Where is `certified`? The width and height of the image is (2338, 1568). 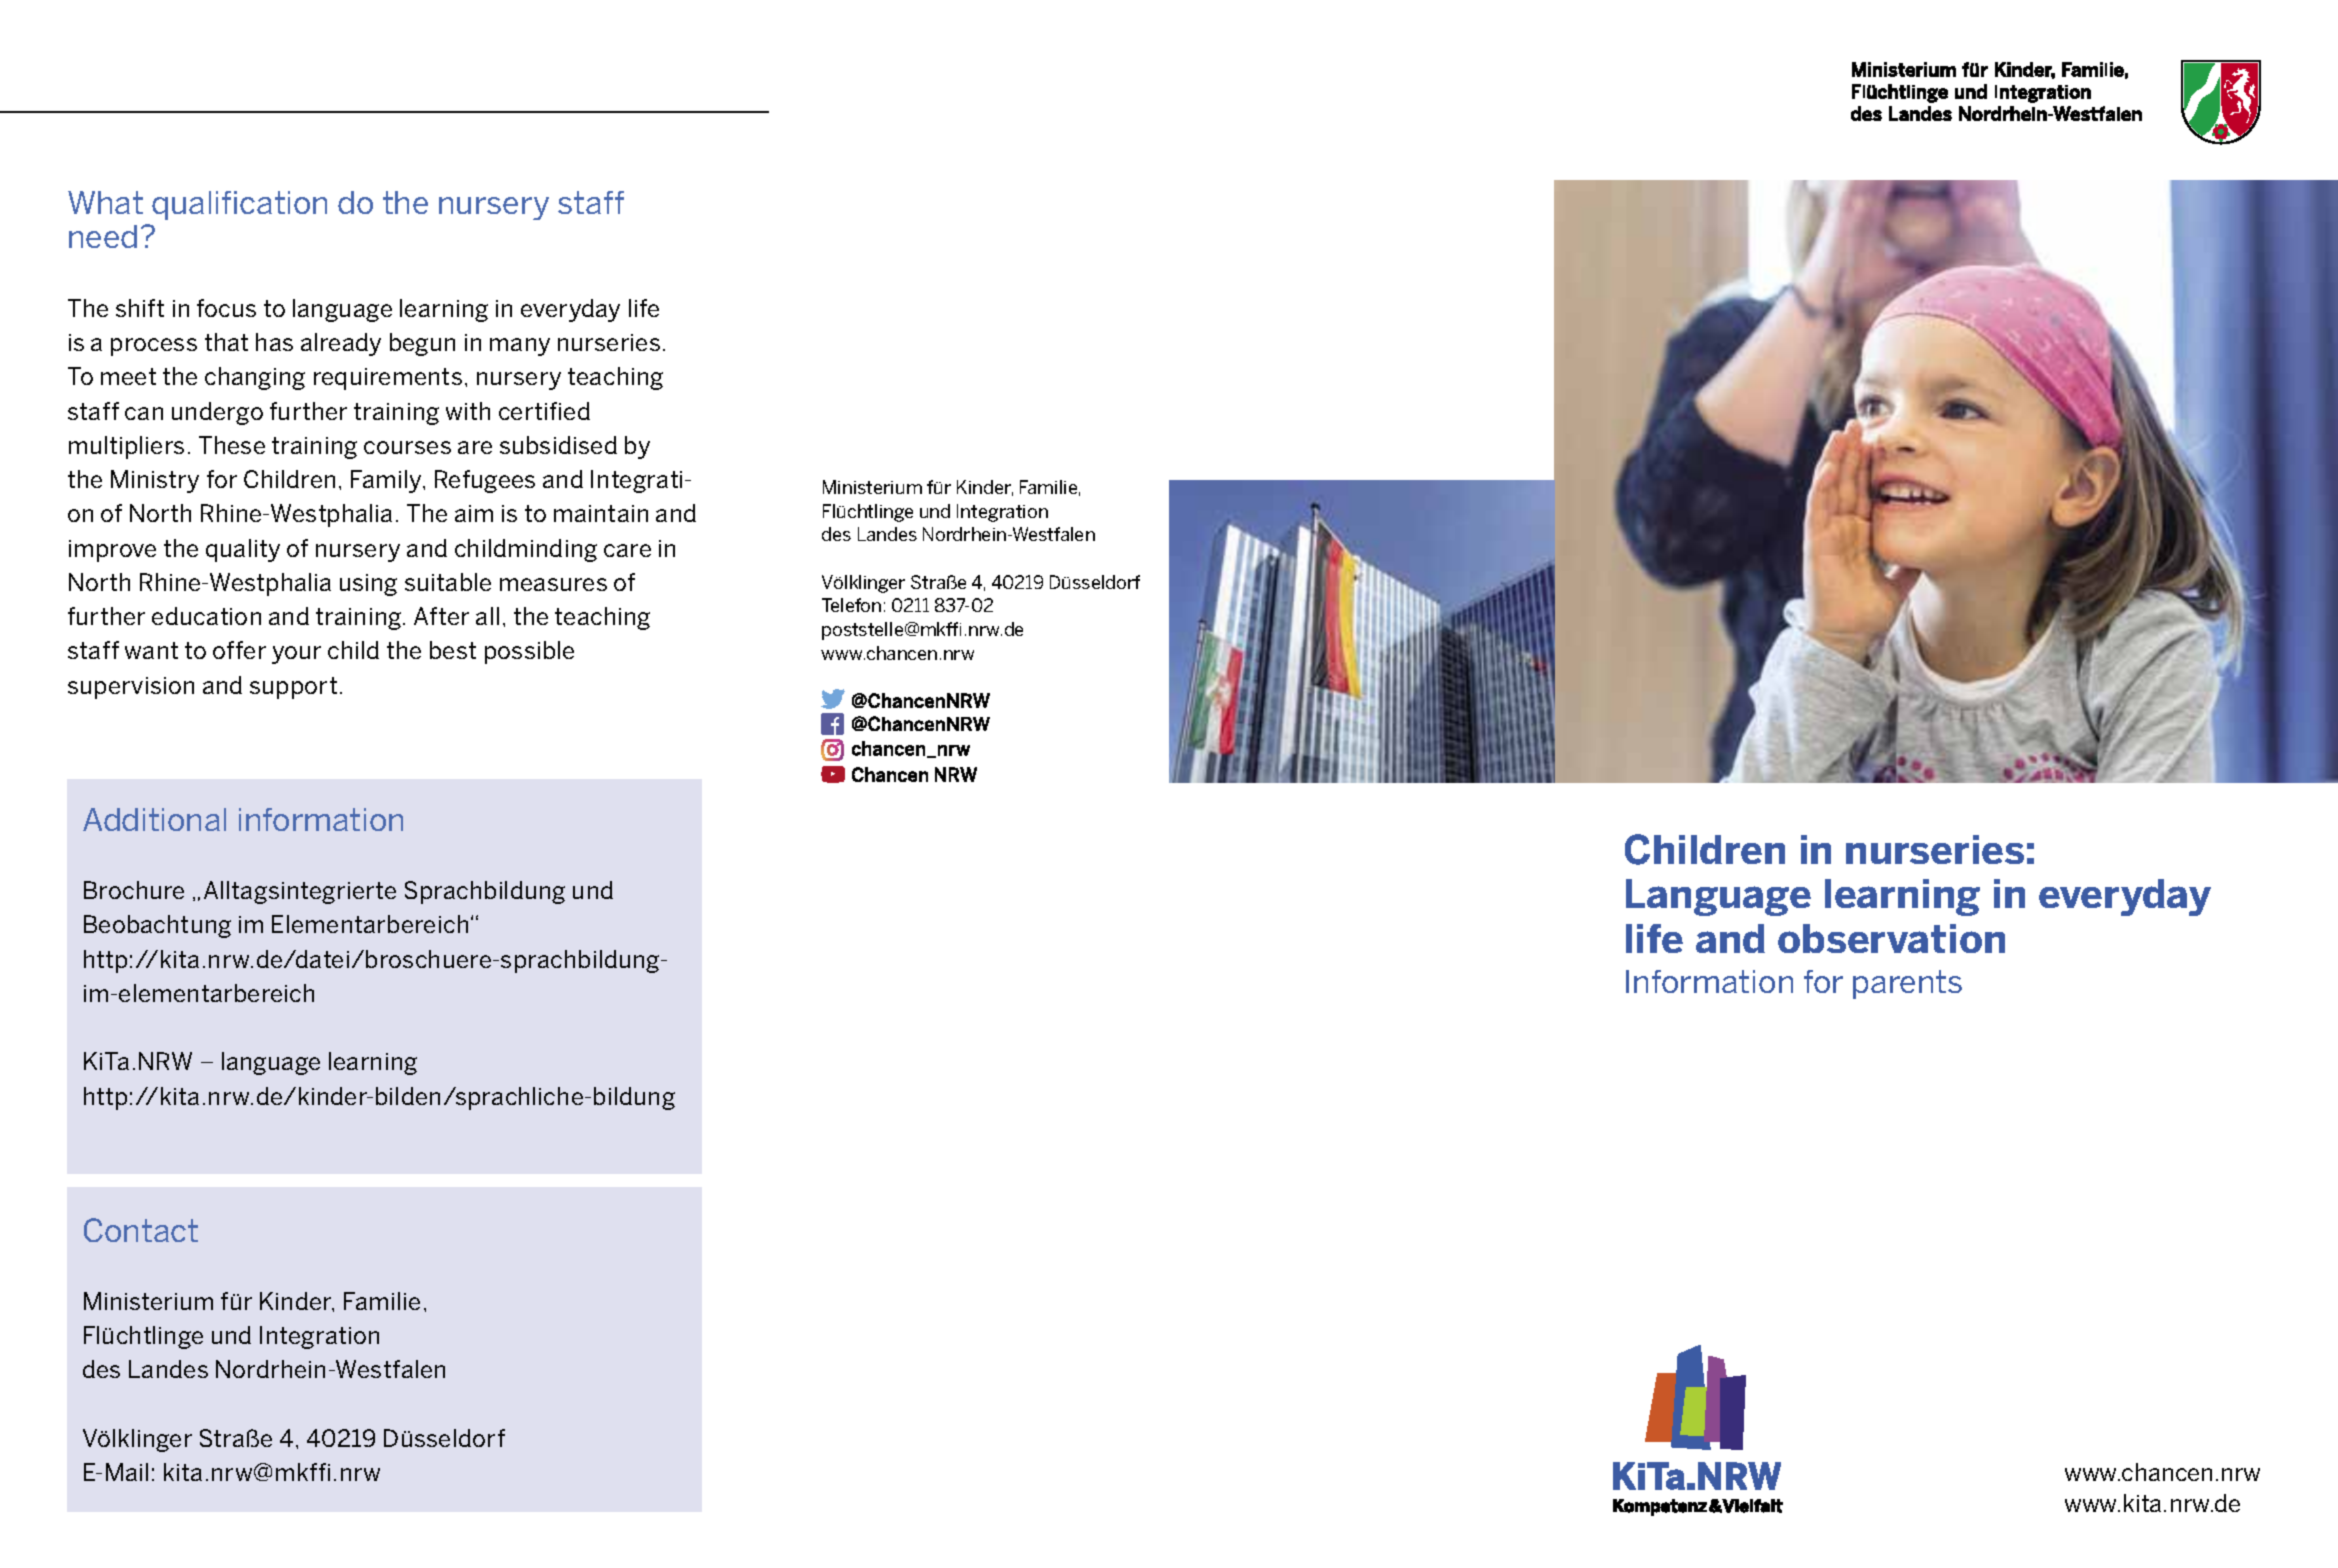
certified is located at coordinates (544, 411).
